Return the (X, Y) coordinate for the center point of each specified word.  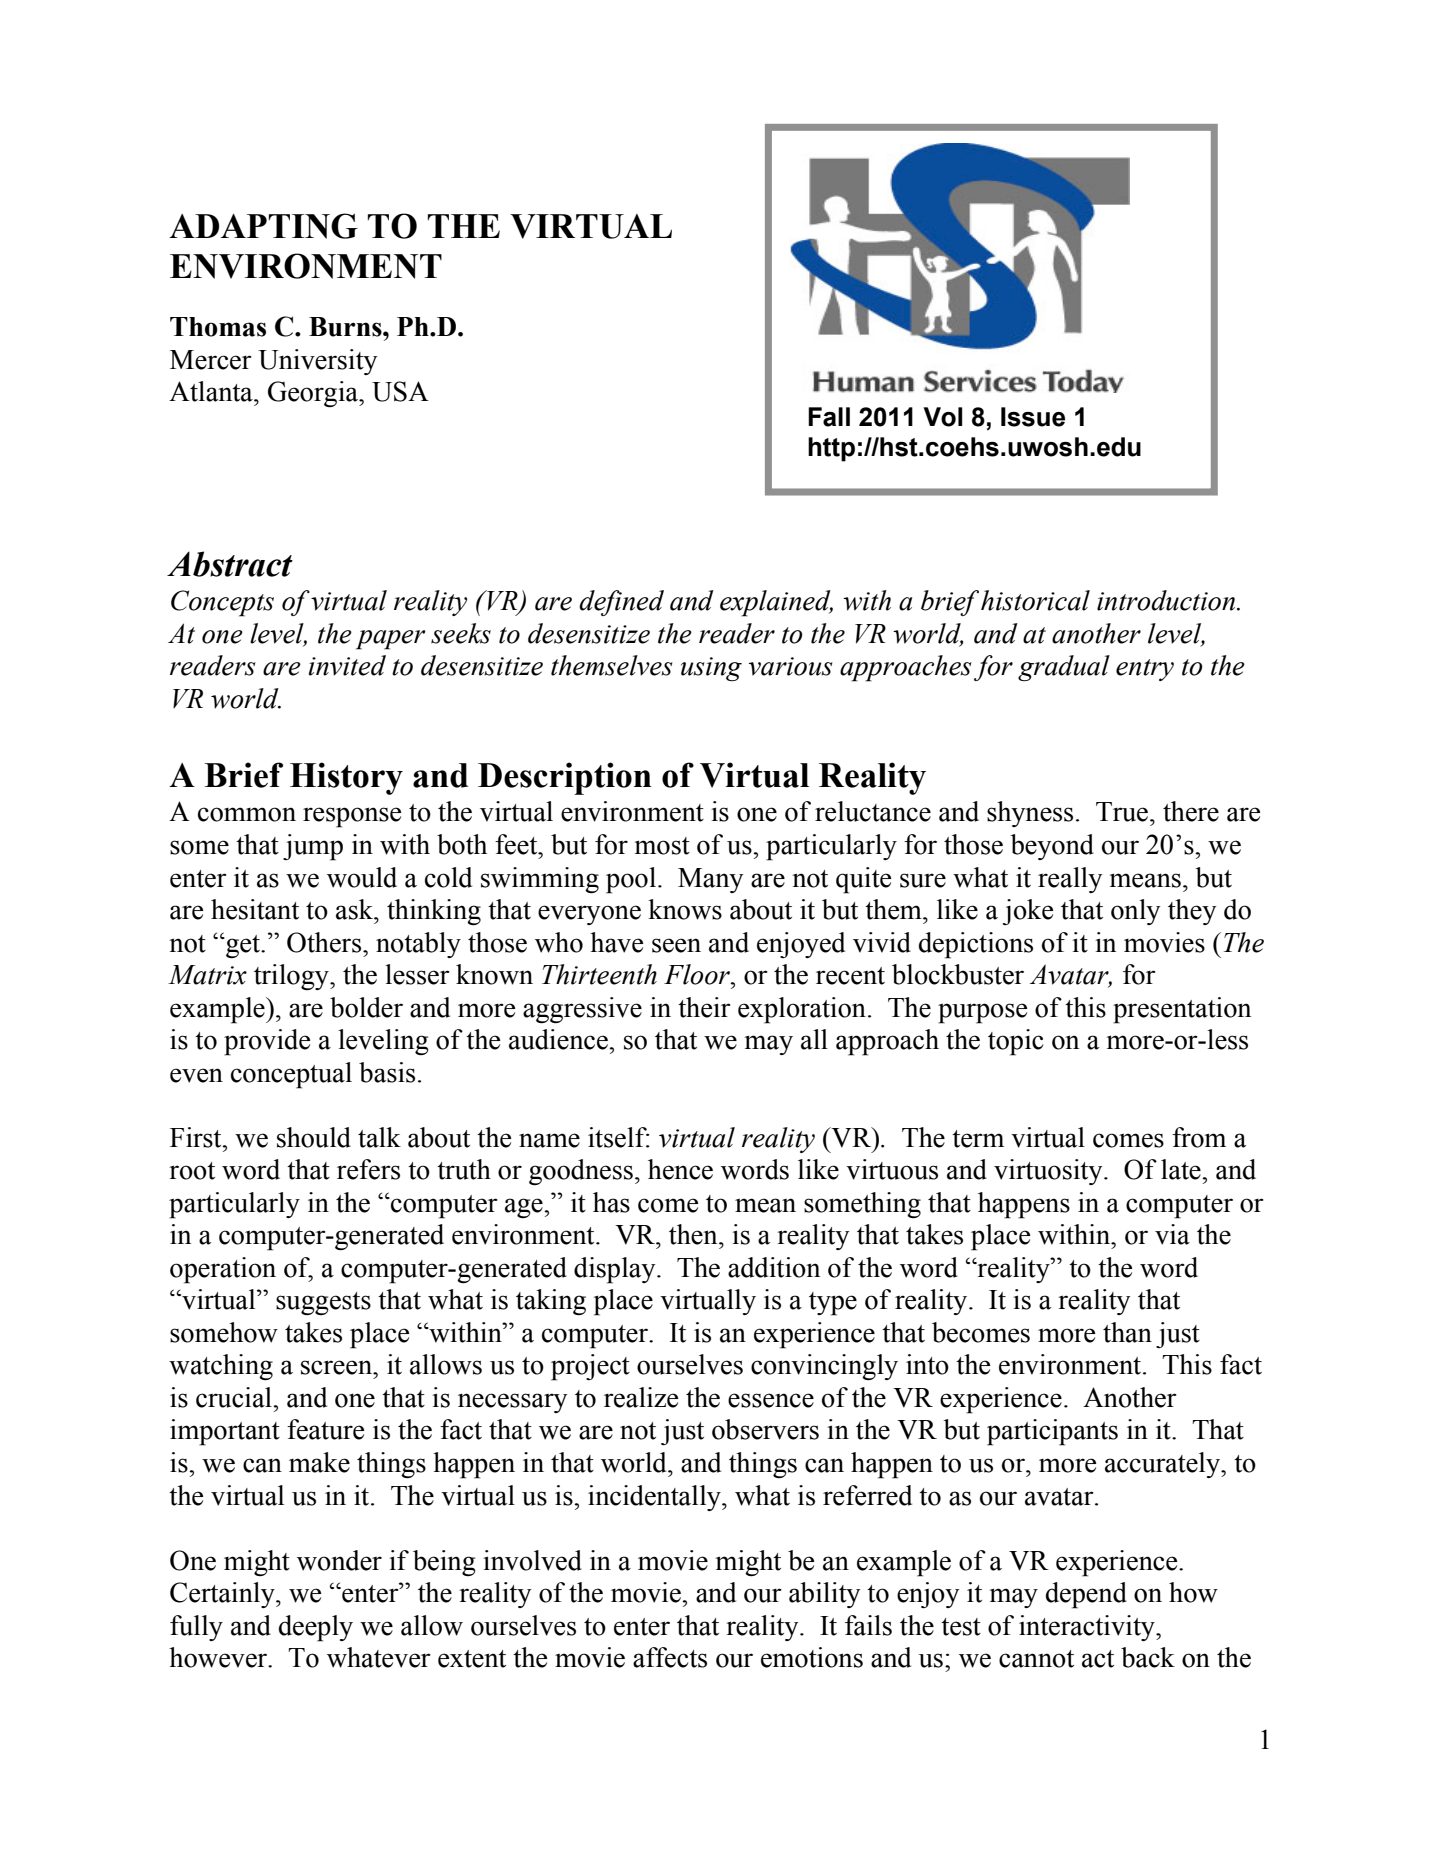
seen (676, 945)
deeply (316, 1628)
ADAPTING (263, 226)
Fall (829, 417)
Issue (1033, 417)
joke (1028, 912)
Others (325, 942)
